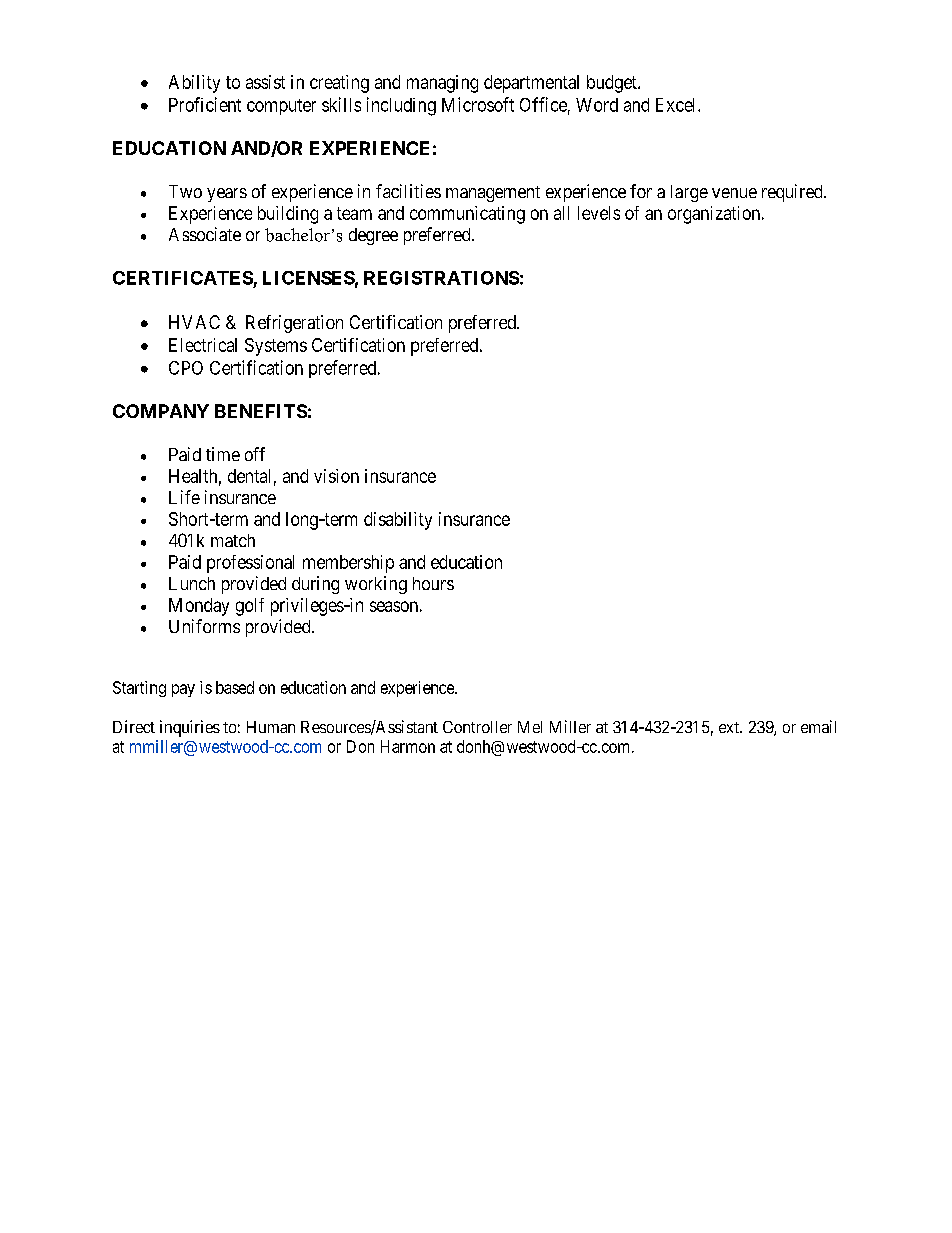  I want to click on Excel, so click(677, 105).
